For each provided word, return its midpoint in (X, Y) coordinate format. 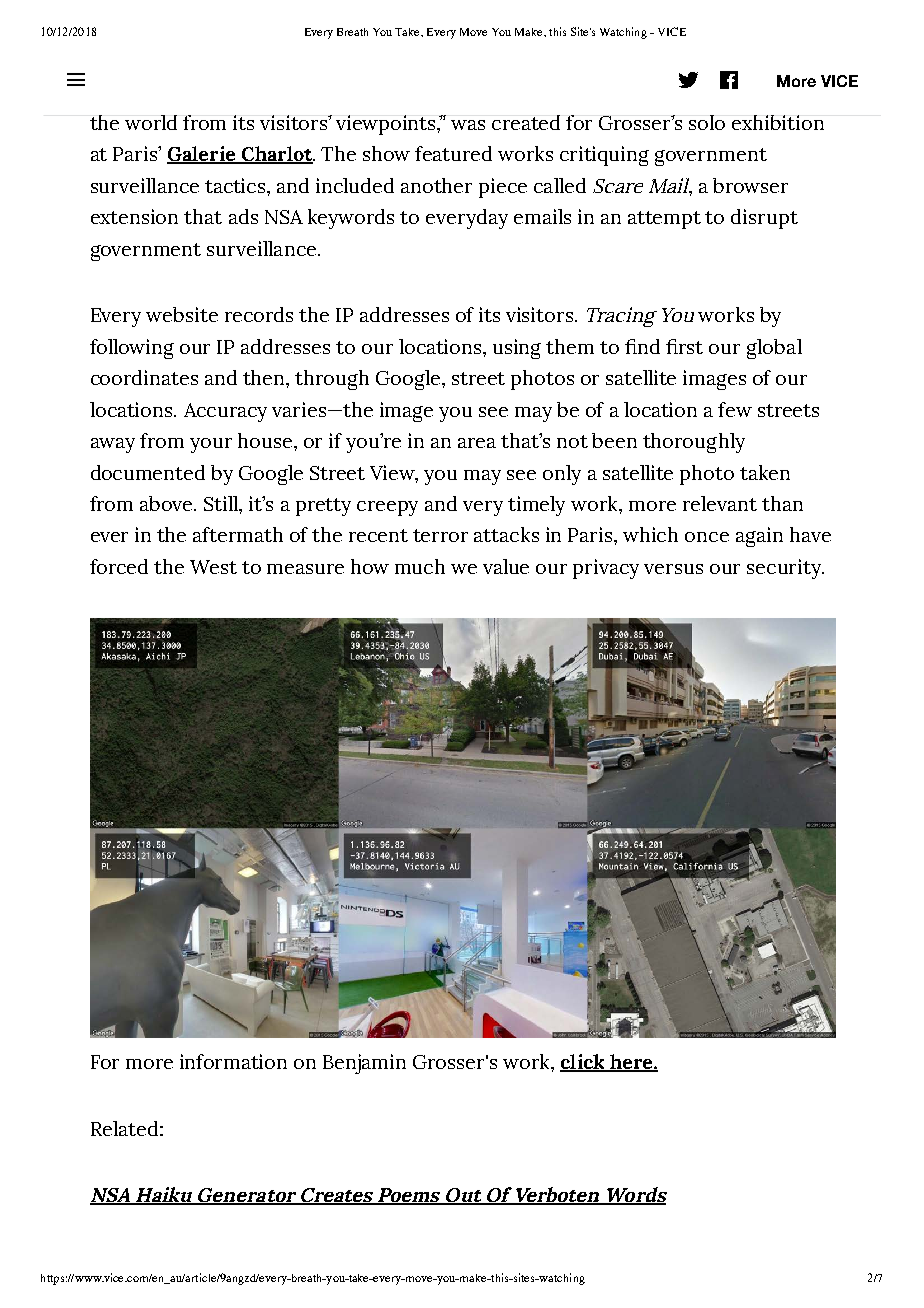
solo (707, 122)
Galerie (202, 155)
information (233, 1061)
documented (148, 472)
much (420, 566)
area (477, 443)
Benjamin (364, 1064)
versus (673, 569)
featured (453, 153)
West (213, 567)
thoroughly (694, 443)
